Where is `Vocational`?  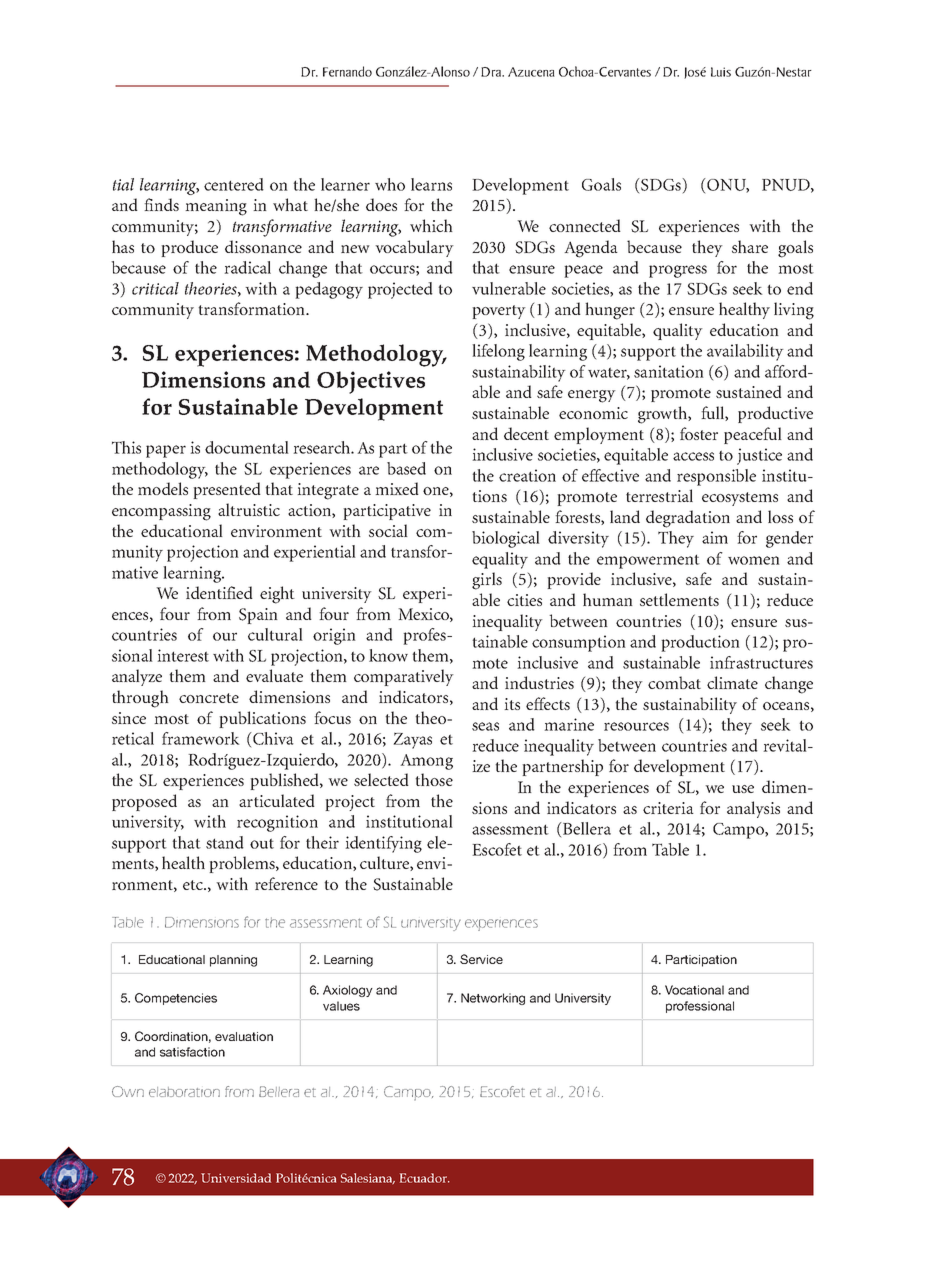 Vocational is located at coordinates (694, 990).
